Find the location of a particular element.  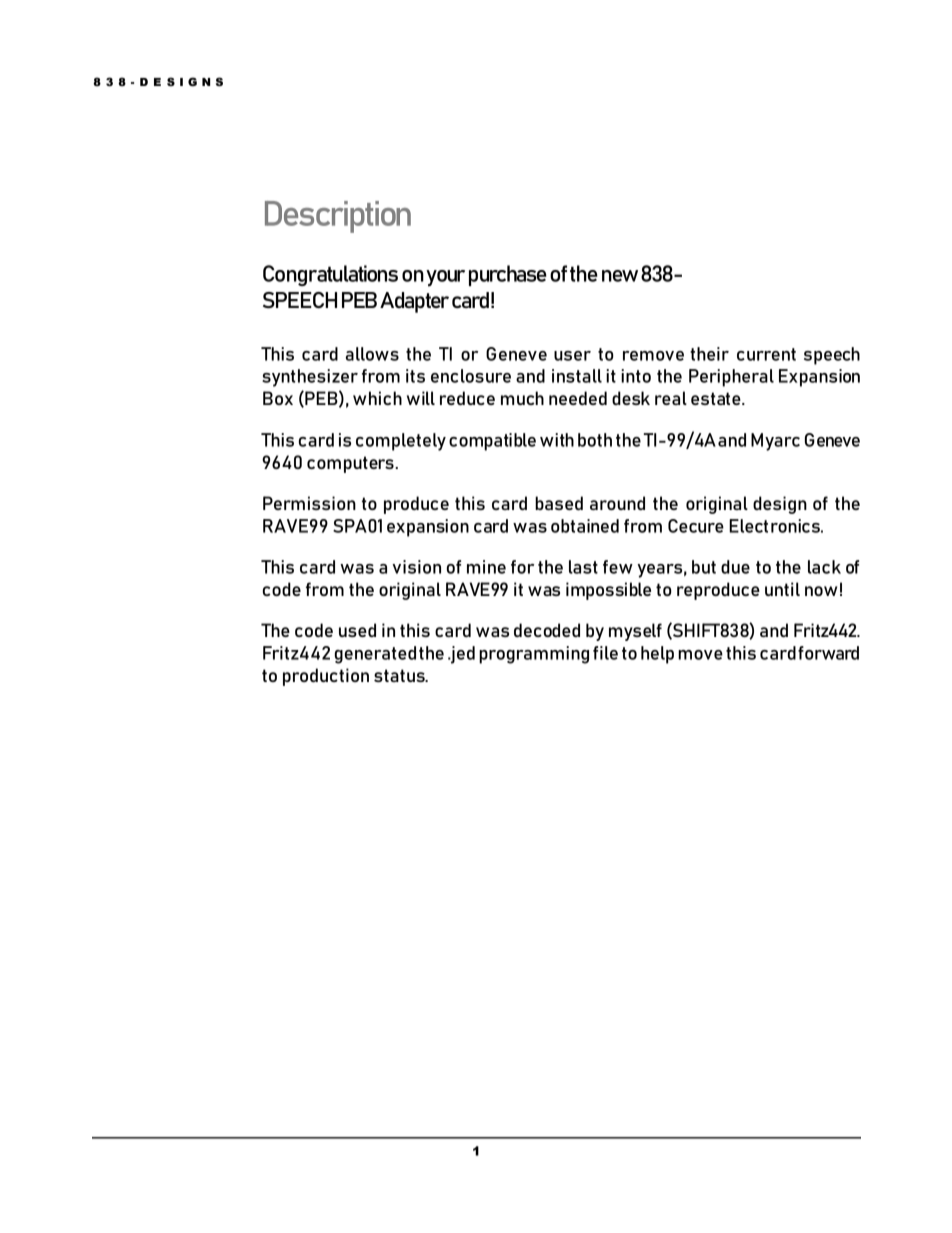

new is located at coordinates (620, 276).
